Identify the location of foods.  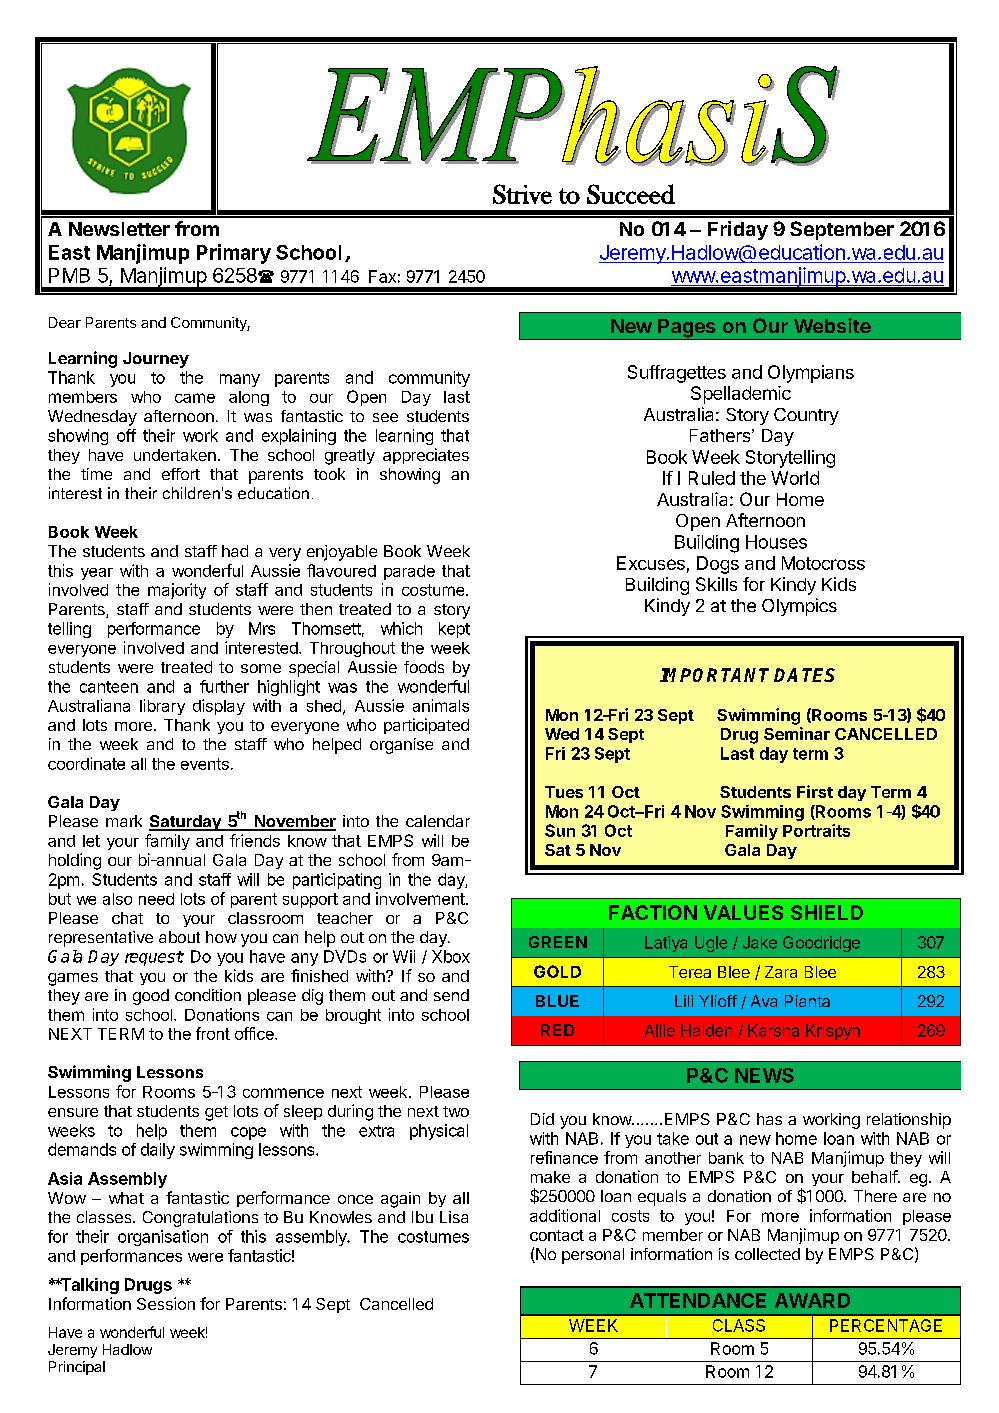
(424, 667).
